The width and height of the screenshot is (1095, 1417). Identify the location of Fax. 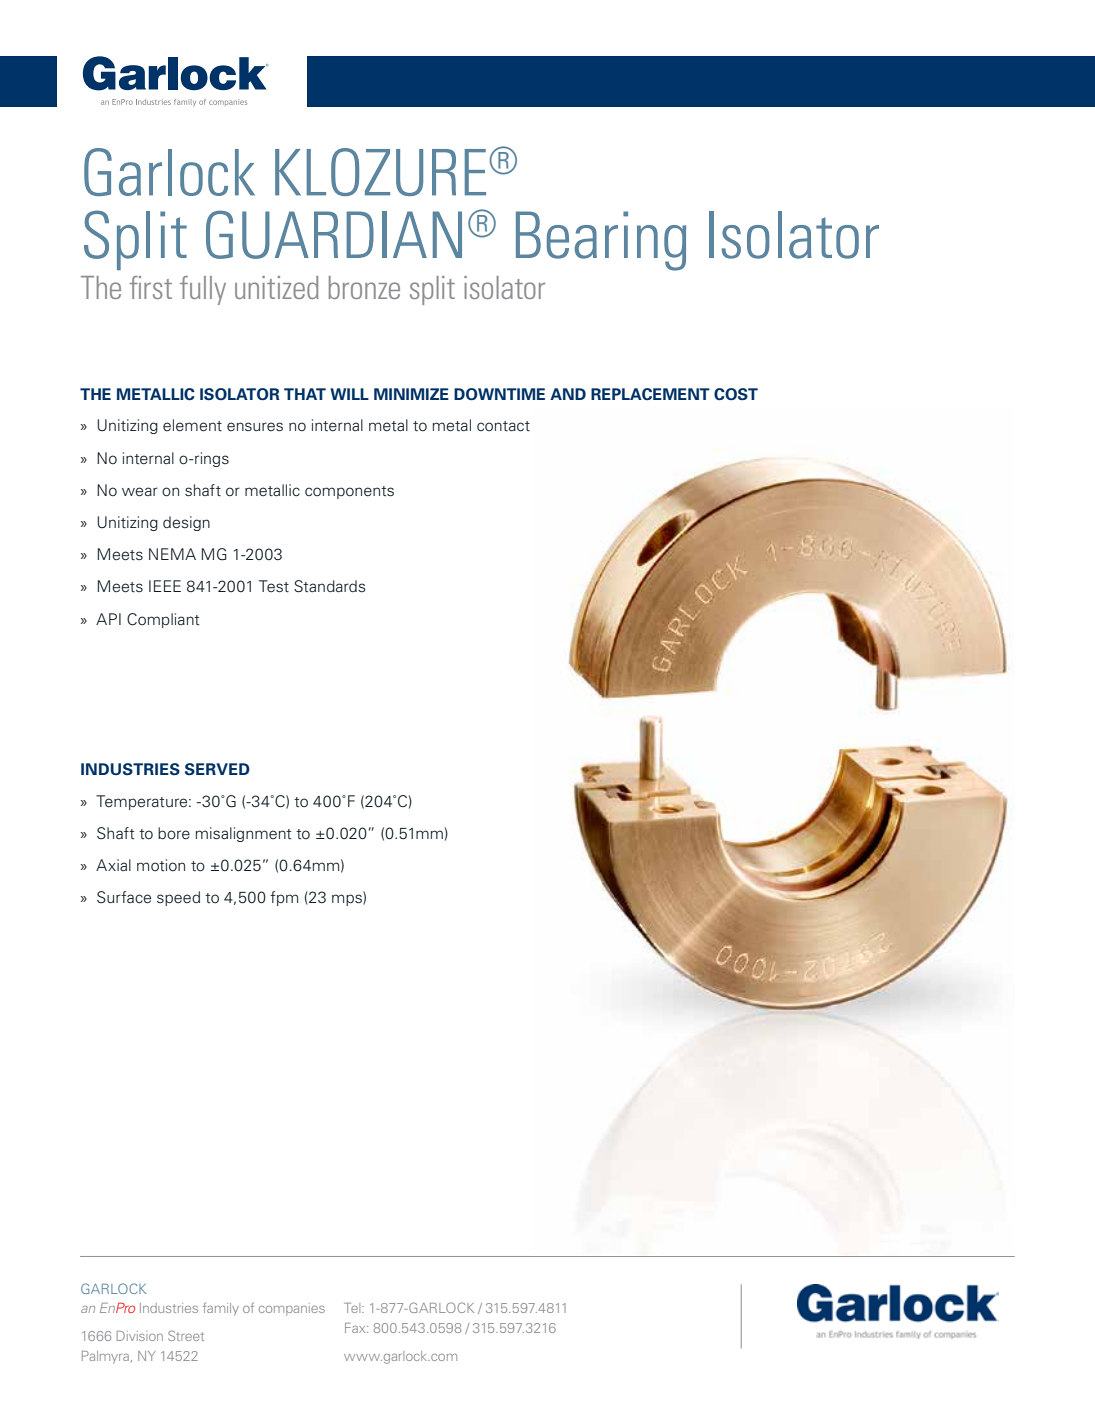
(356, 1328).
